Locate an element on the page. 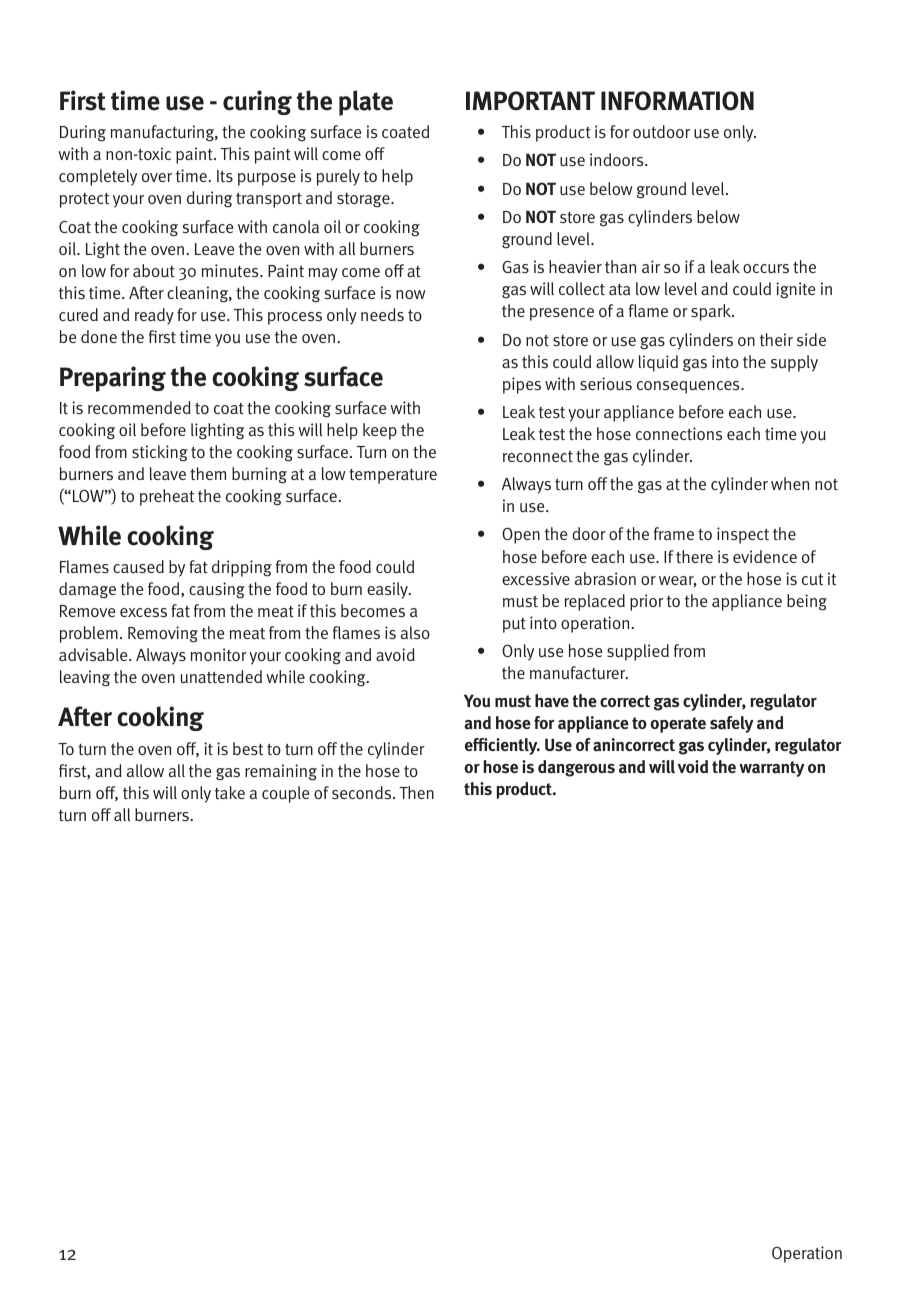 The image size is (924, 1311). plate is located at coordinates (366, 103).
